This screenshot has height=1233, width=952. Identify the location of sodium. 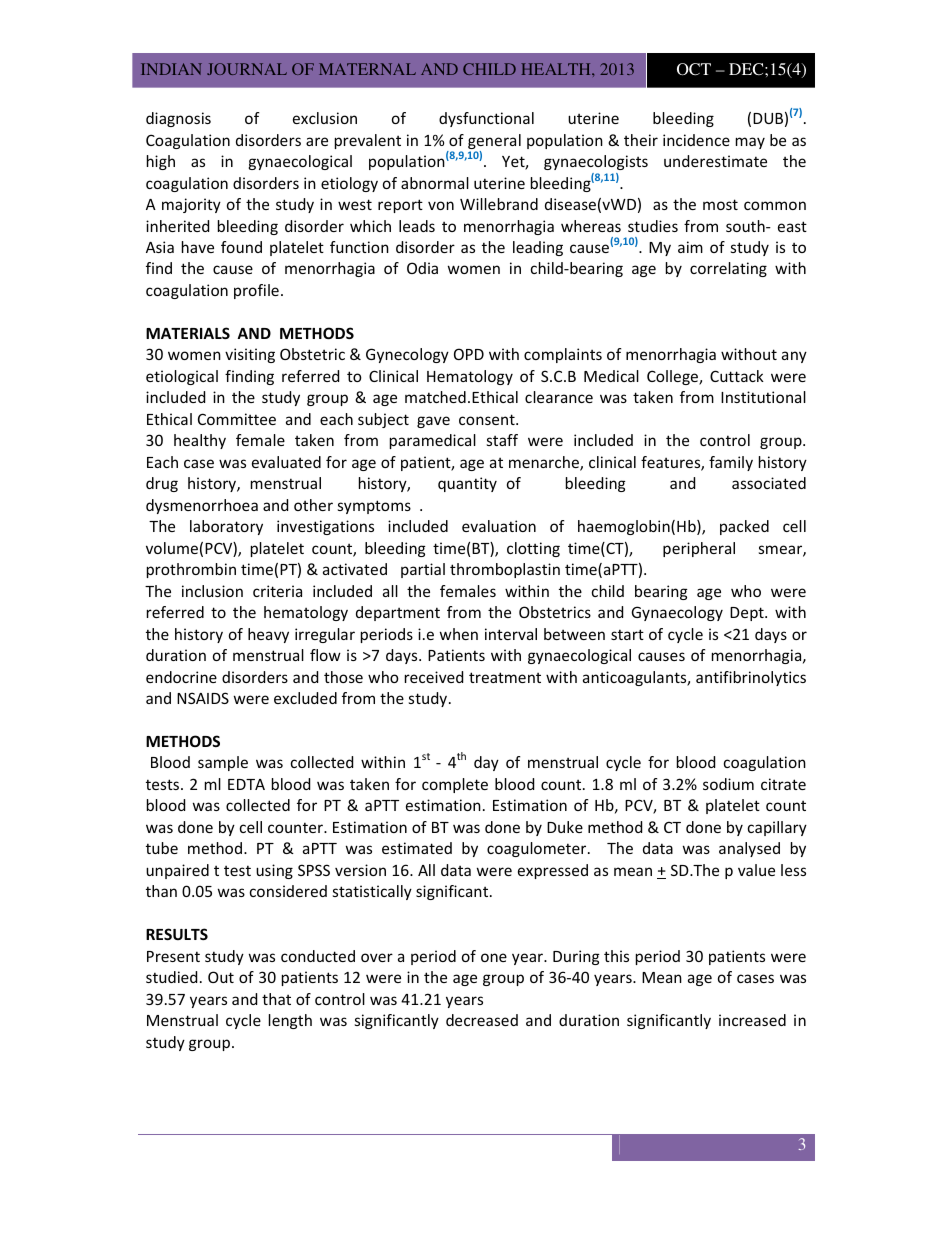
(728, 784).
